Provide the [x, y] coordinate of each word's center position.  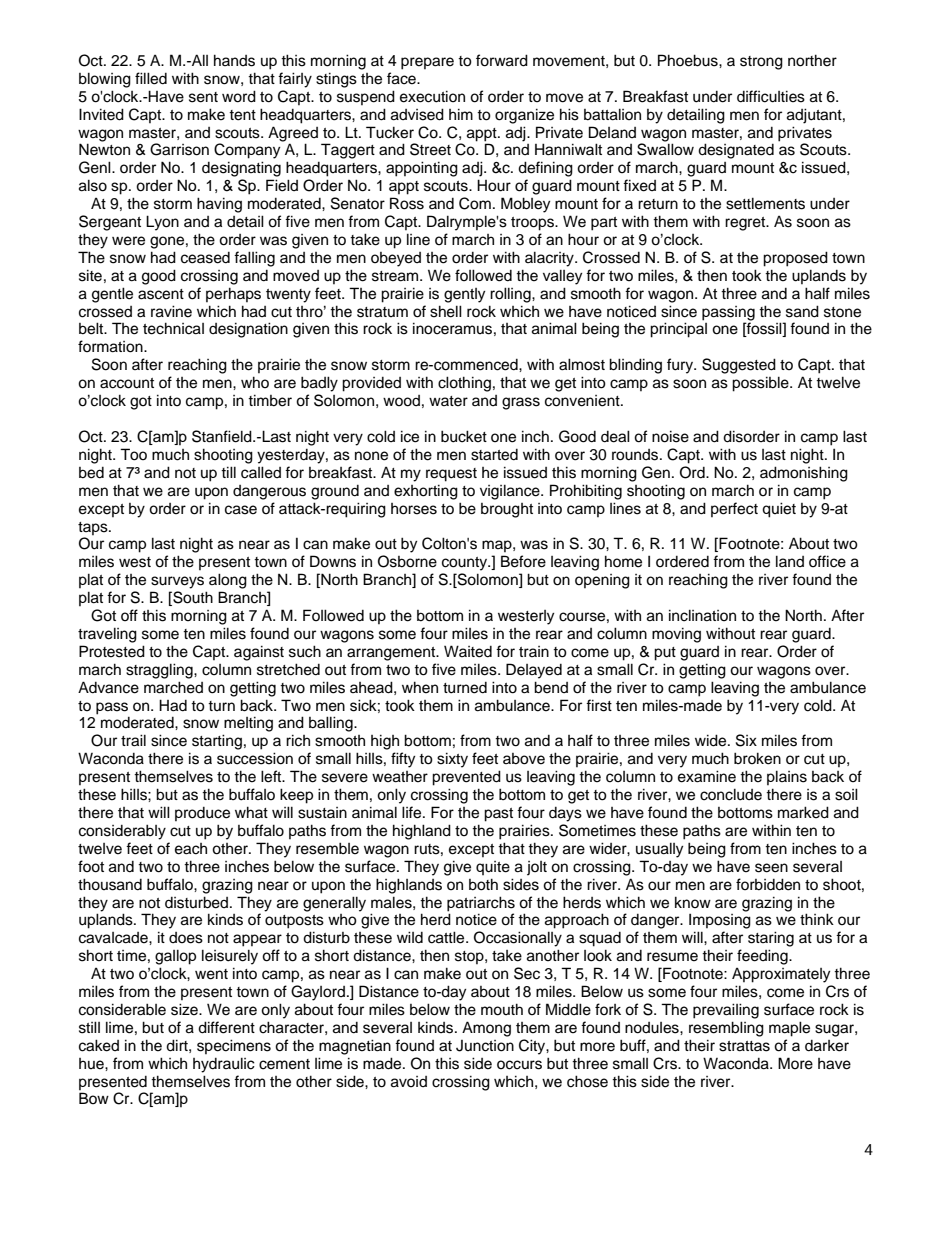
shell [446, 311]
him [461, 114]
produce [202, 814]
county [466, 564]
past [498, 815]
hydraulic [224, 1065]
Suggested [739, 366]
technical [173, 328]
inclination [702, 615]
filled [151, 78]
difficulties [771, 96]
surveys [177, 582]
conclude [731, 794]
